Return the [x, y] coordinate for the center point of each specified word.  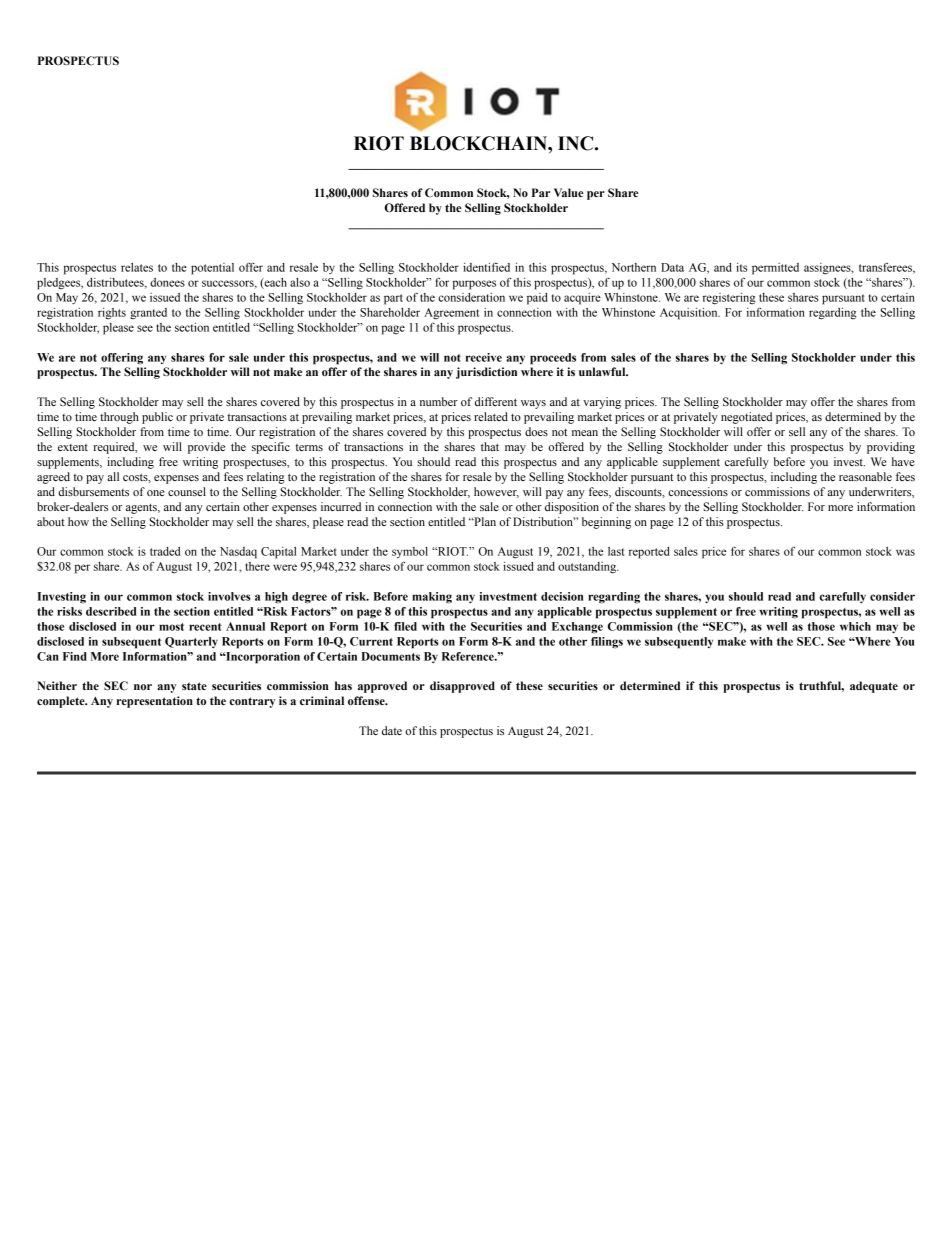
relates [137, 267]
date [392, 730]
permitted [775, 269]
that [490, 446]
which [855, 626]
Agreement [451, 314]
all [113, 476]
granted [148, 314]
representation [155, 702]
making [432, 598]
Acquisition [690, 313]
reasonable [865, 476]
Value [568, 192]
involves [229, 596]
